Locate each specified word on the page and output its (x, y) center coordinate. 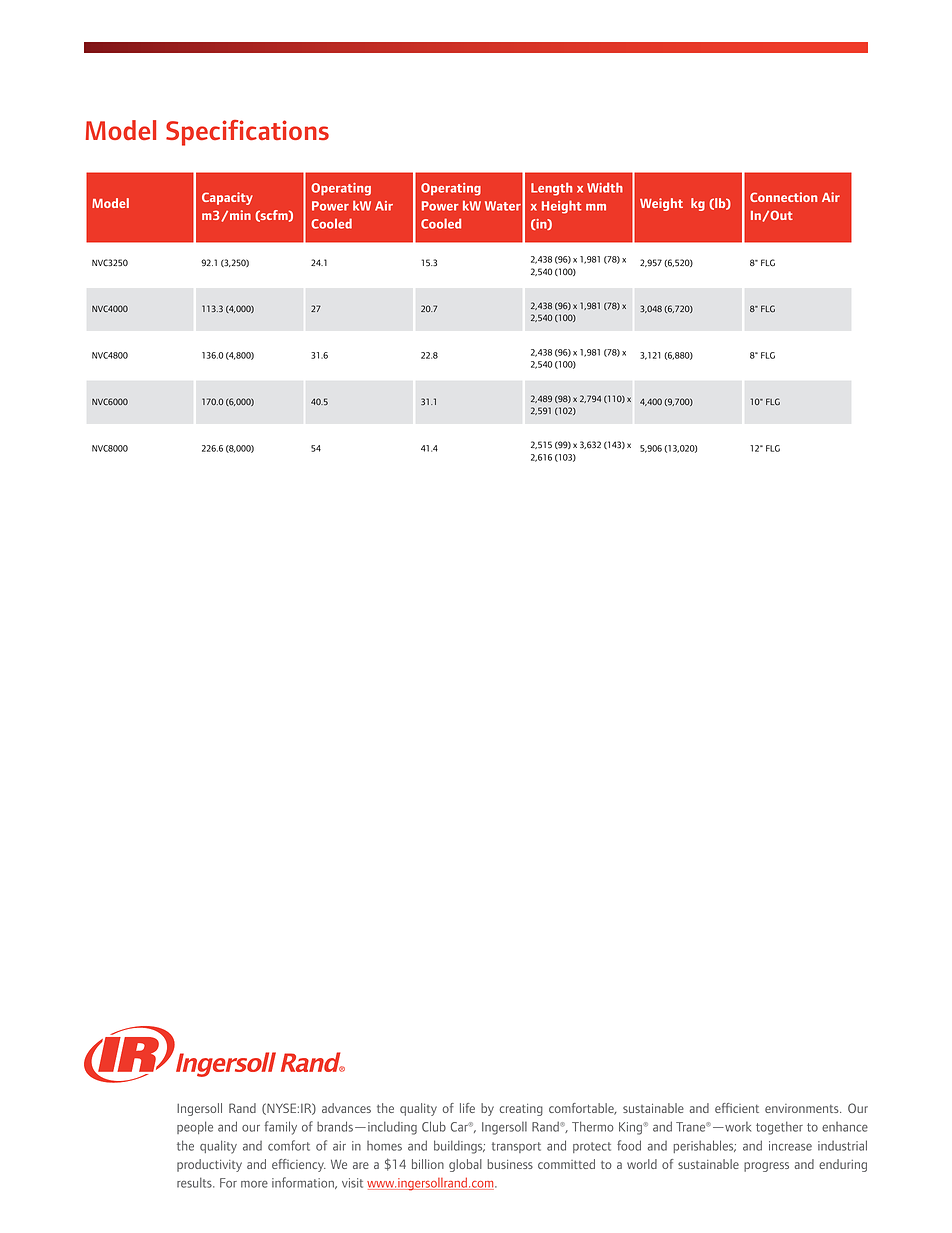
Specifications (247, 133)
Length (551, 189)
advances (346, 1108)
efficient (737, 1108)
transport (516, 1147)
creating (521, 1110)
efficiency (299, 1165)
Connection (783, 197)
